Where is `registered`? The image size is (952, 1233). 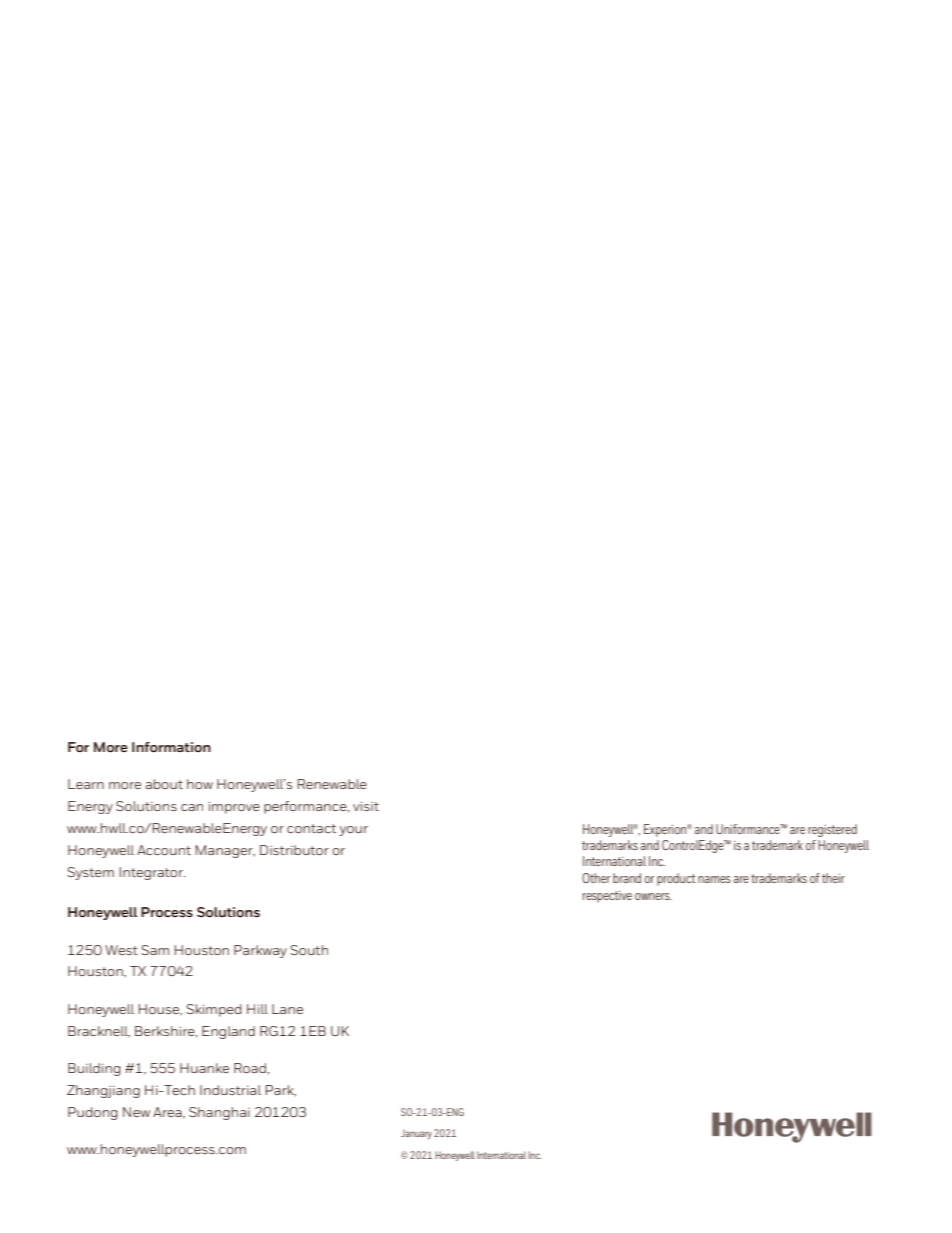 registered is located at coordinates (832, 830).
